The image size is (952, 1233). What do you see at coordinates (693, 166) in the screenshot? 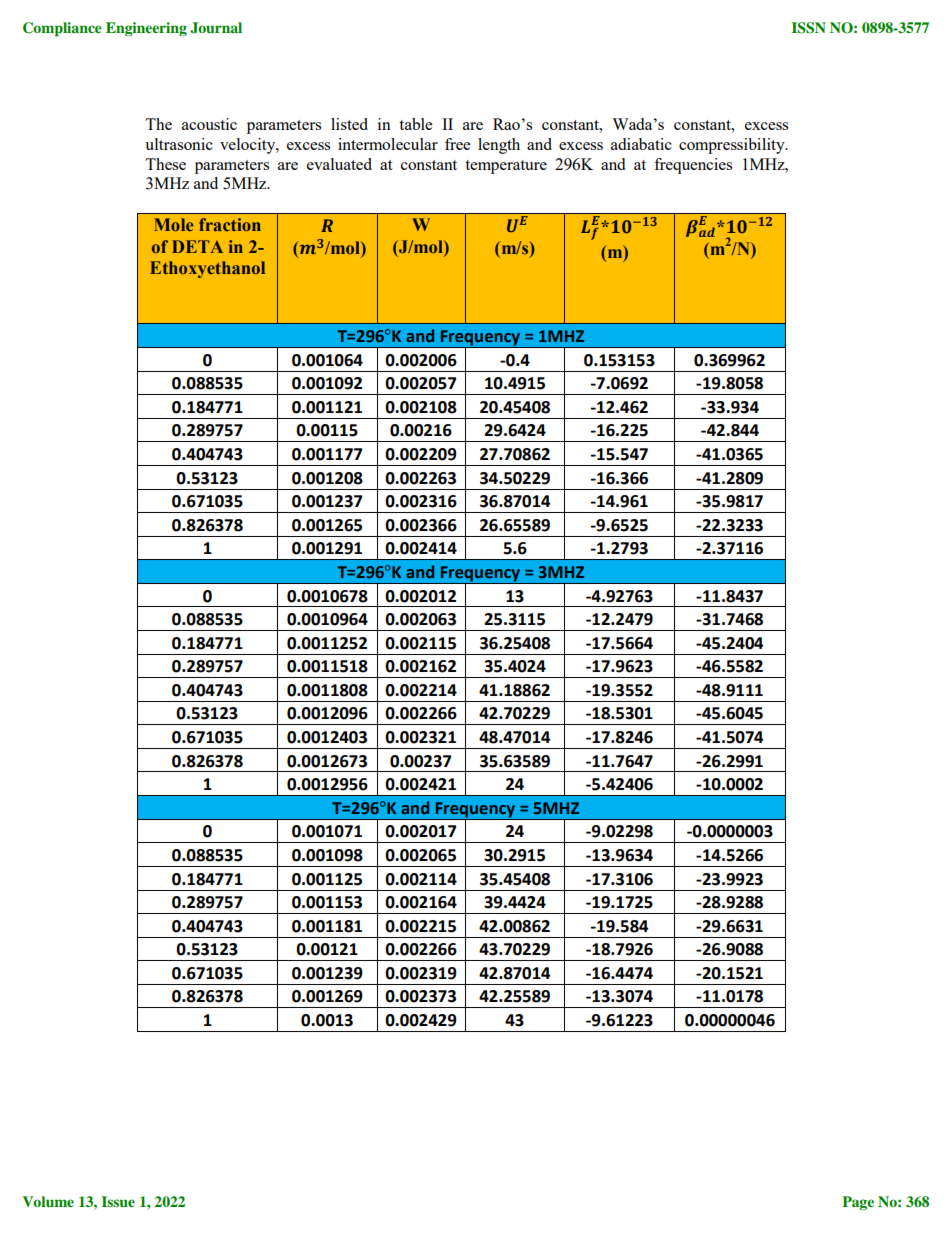
I see `frequencies` at bounding box center [693, 166].
